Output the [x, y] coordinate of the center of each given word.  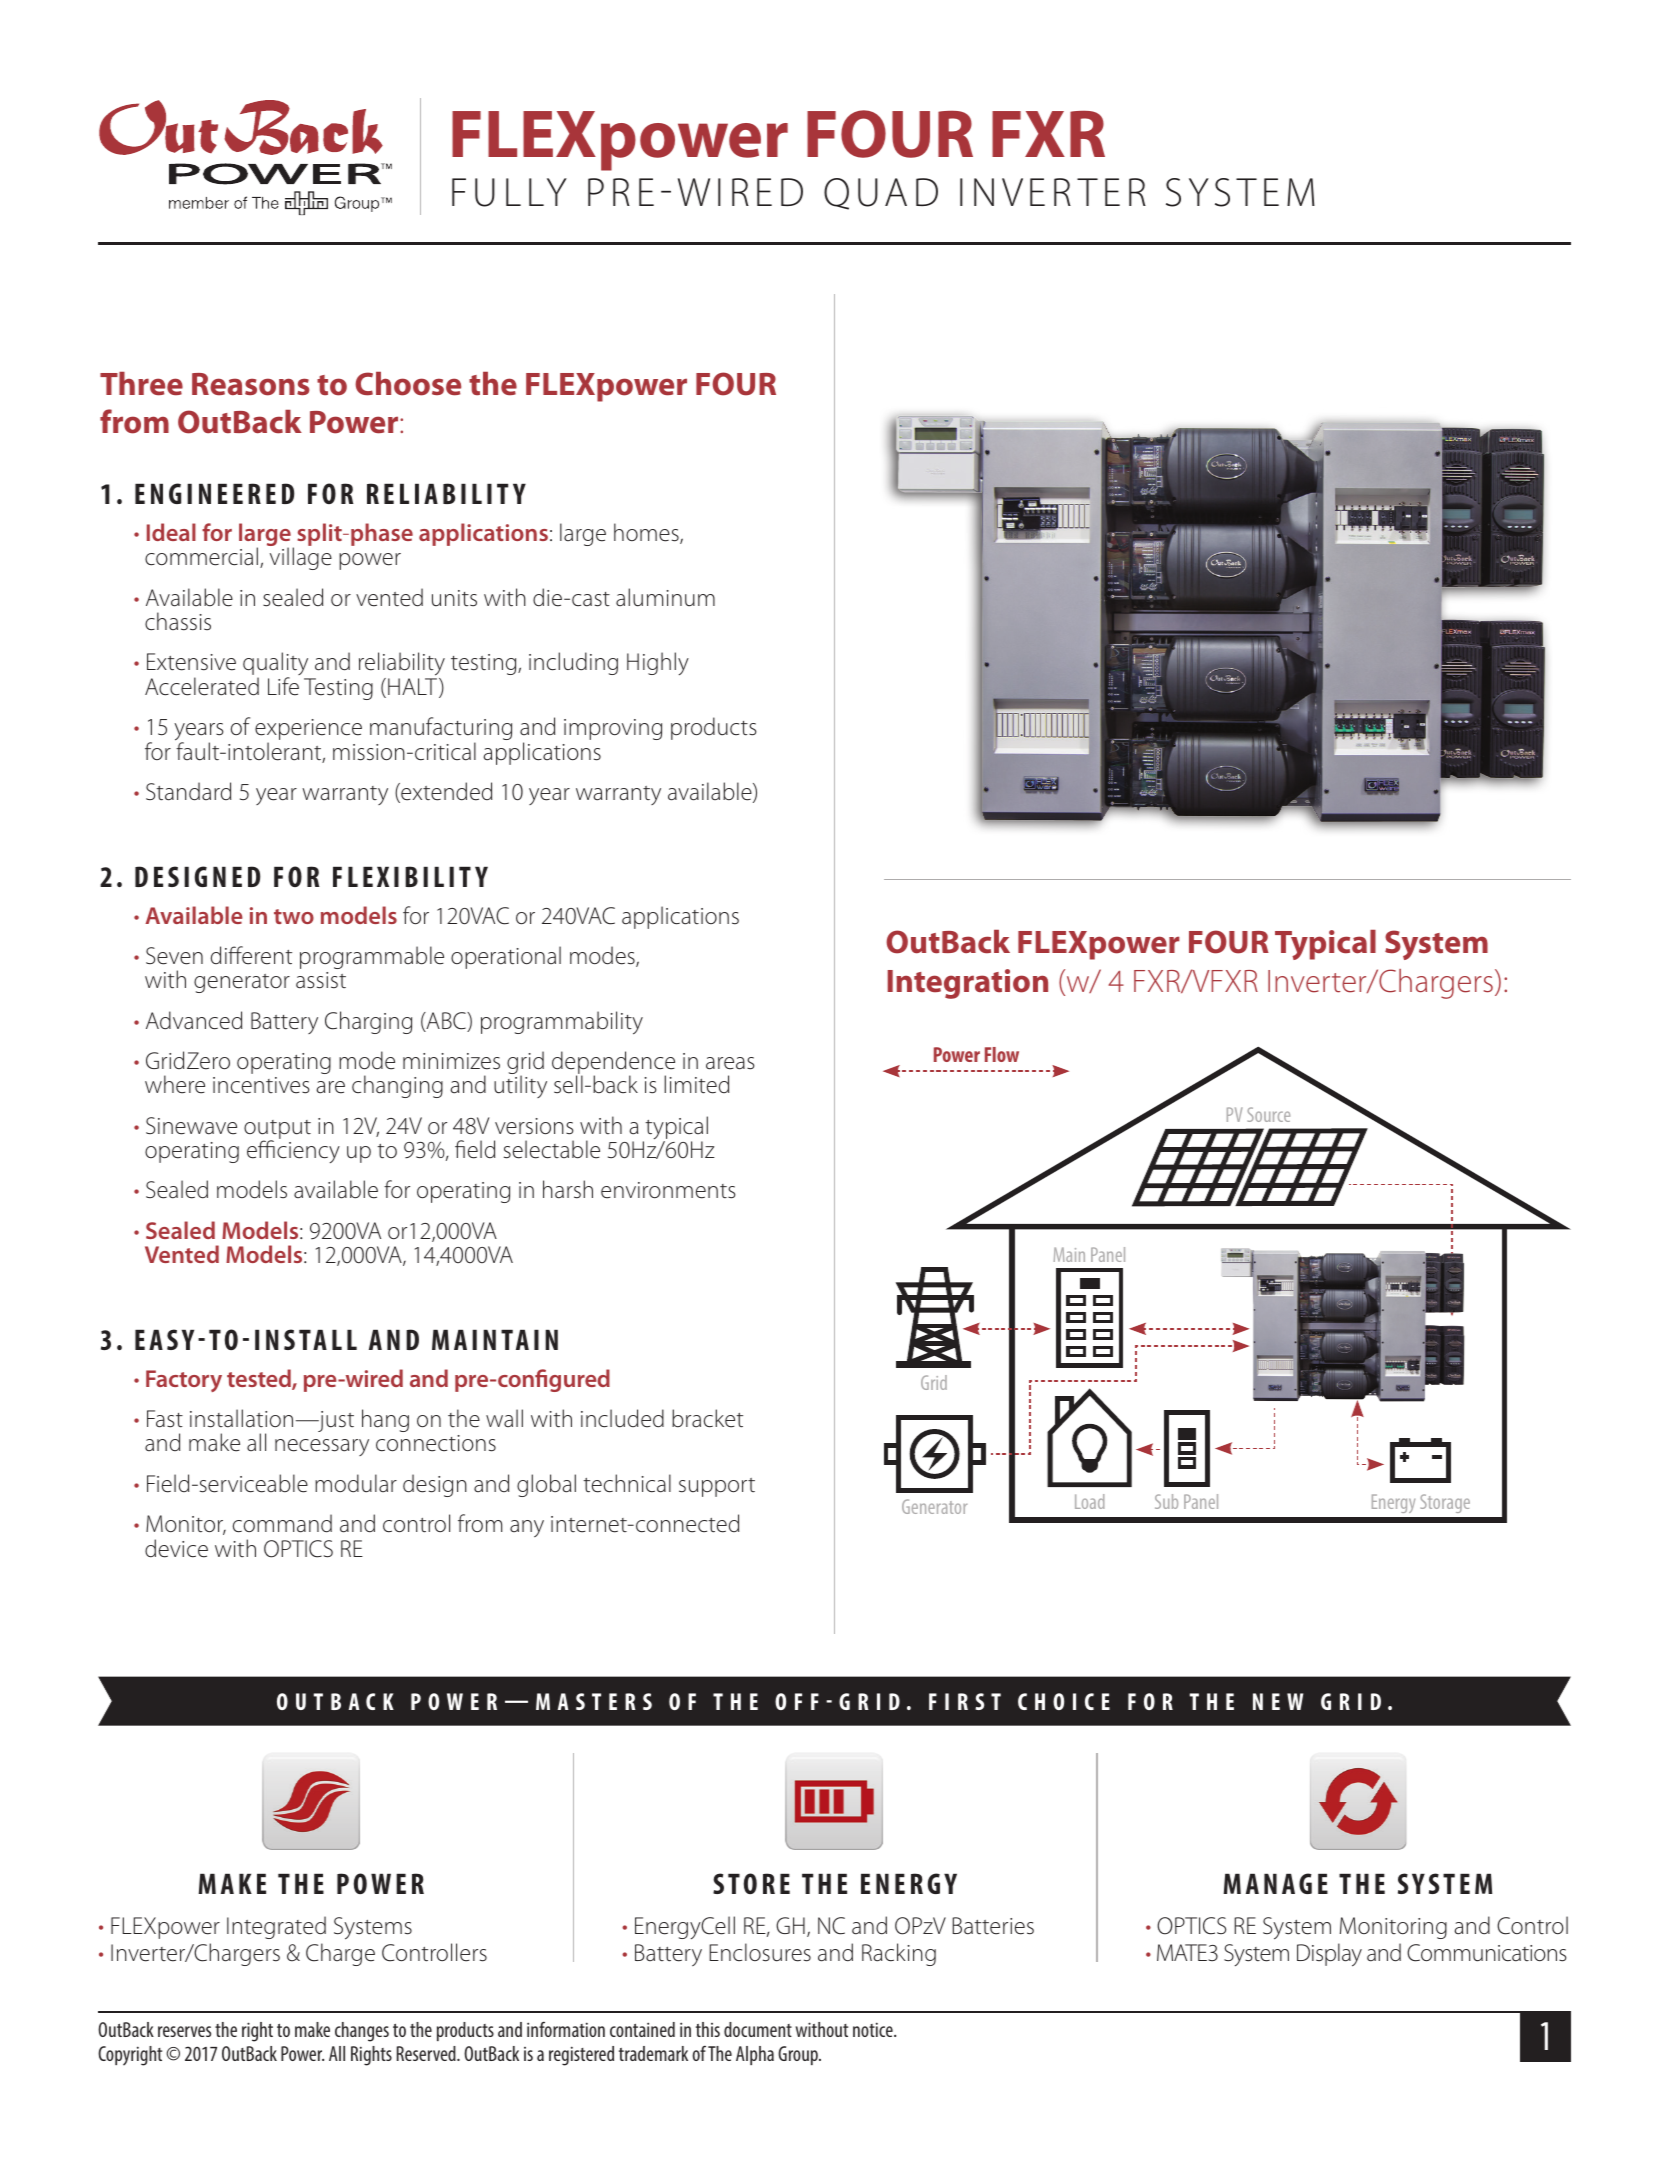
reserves [184, 2031]
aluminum [665, 597]
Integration [968, 984]
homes [647, 533]
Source [1268, 1114]
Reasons [251, 384]
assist [321, 980]
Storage [1445, 1503]
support [717, 1487]
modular [356, 1483]
